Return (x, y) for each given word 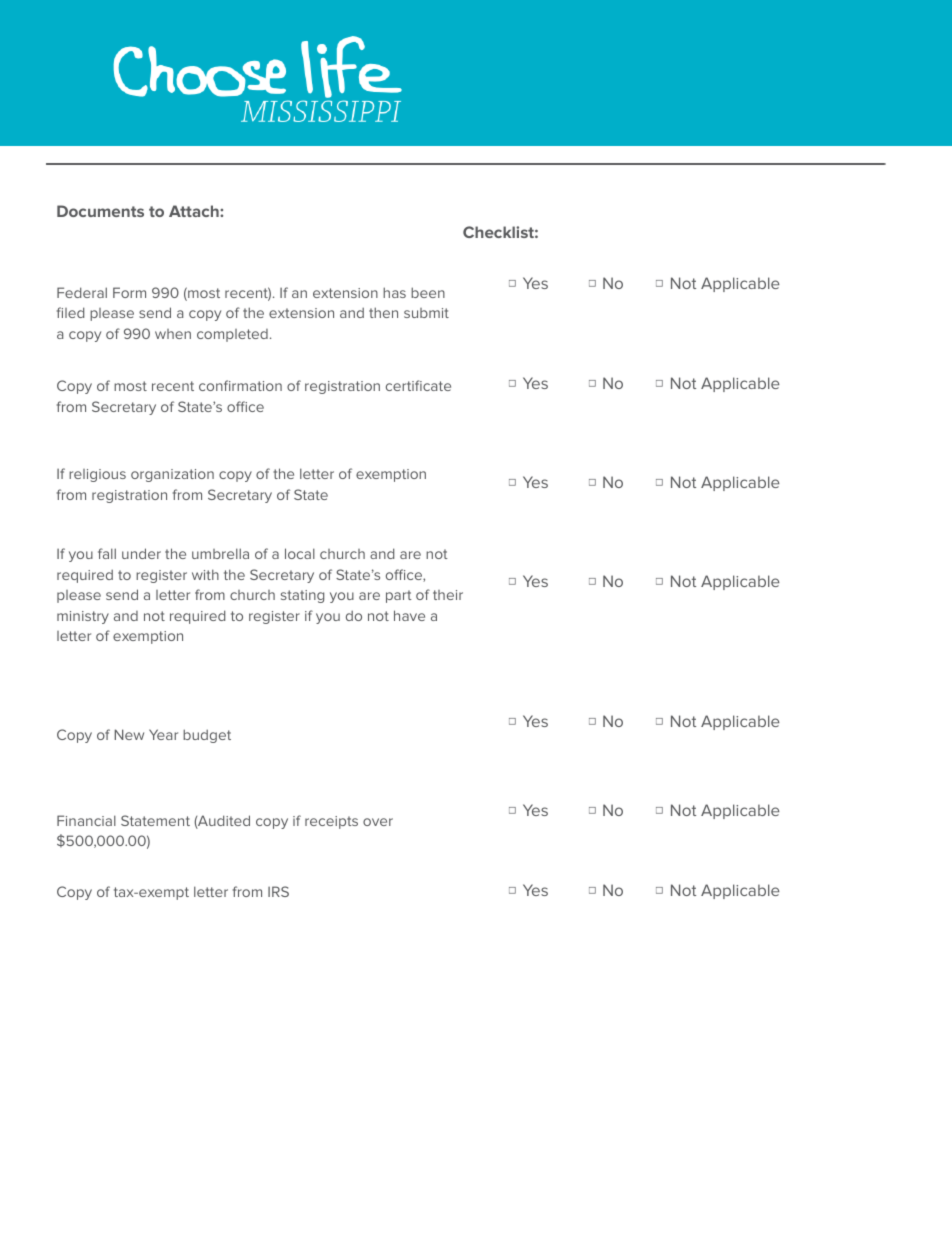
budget (207, 736)
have (409, 615)
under (141, 553)
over (378, 822)
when (173, 334)
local (300, 553)
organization (172, 475)
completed (232, 335)
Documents (100, 211)
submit (426, 313)
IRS (278, 891)
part (399, 596)
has (394, 292)
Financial (86, 820)
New (129, 734)
